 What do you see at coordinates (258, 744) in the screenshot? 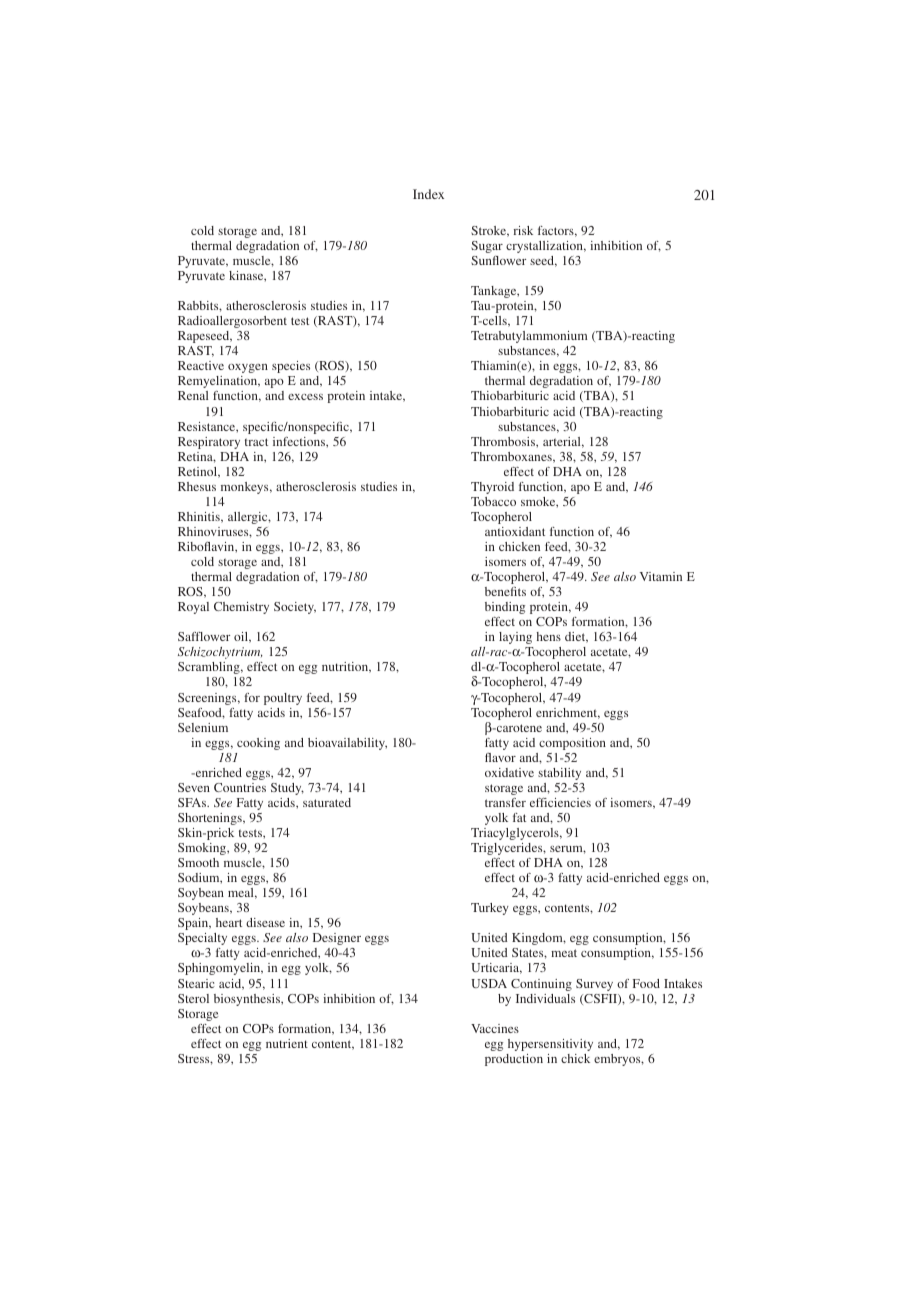
I see `cooking` at bounding box center [258, 744].
